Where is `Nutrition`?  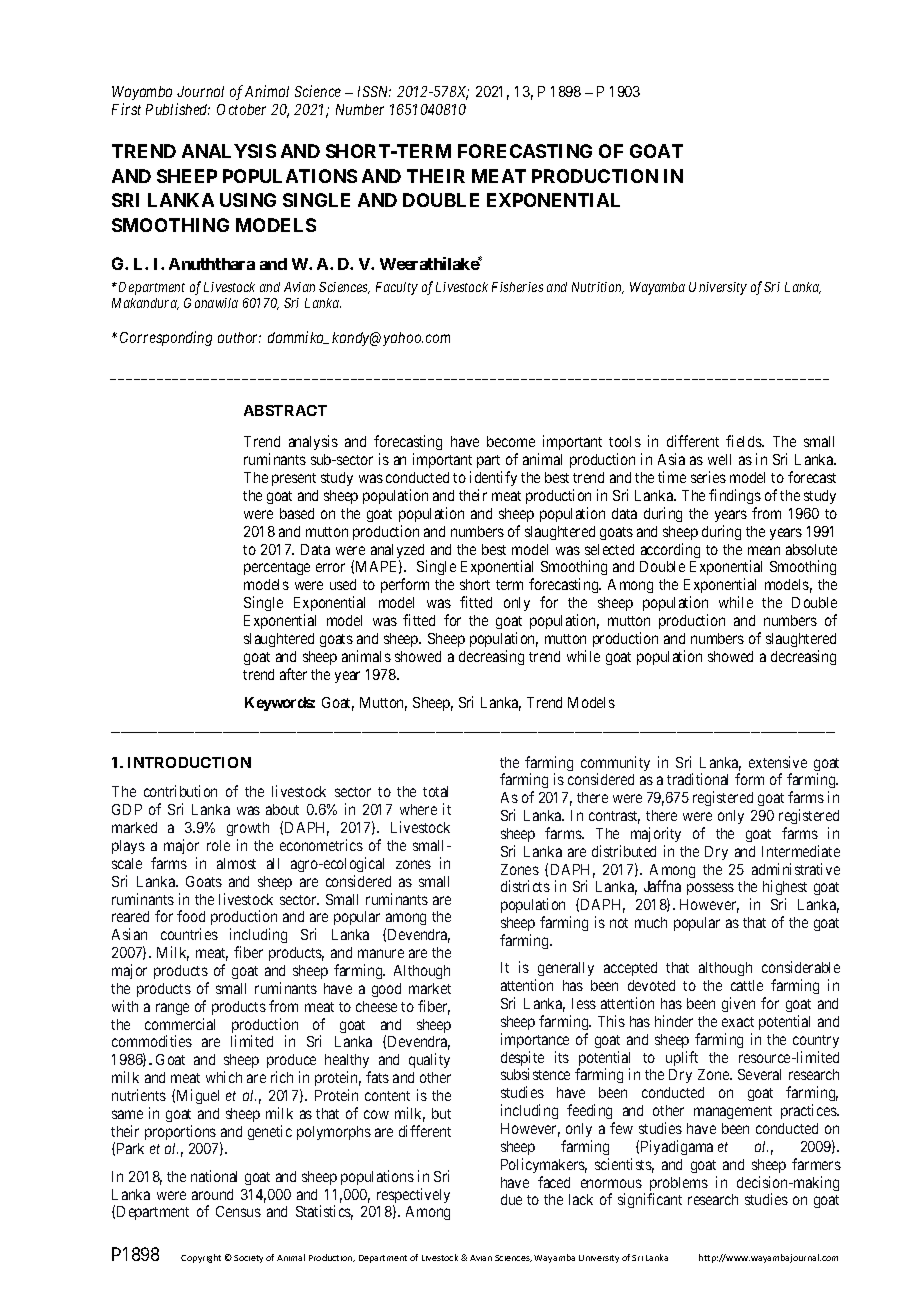 Nutrition is located at coordinates (598, 288).
